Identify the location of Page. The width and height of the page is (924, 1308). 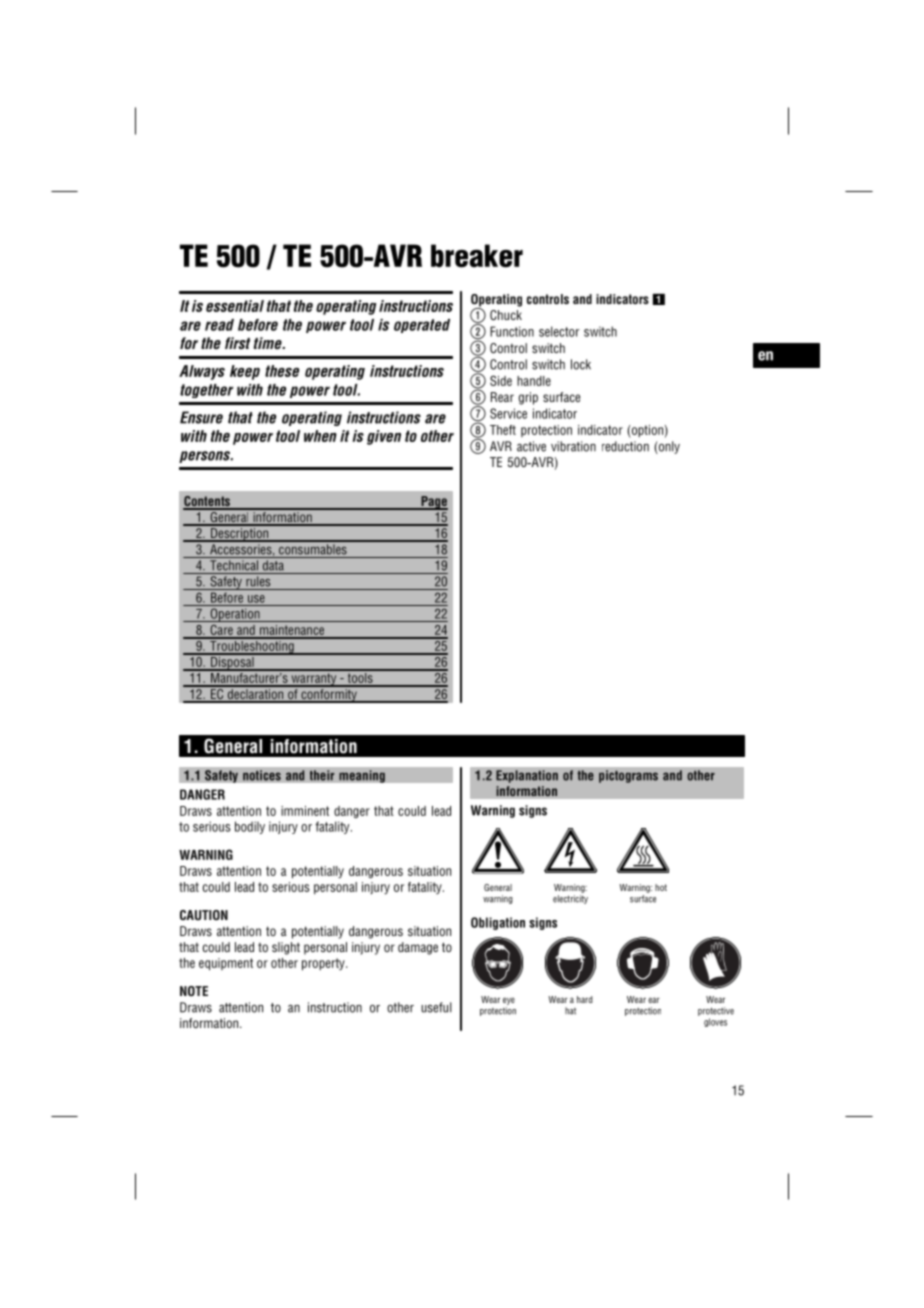
(433, 503).
